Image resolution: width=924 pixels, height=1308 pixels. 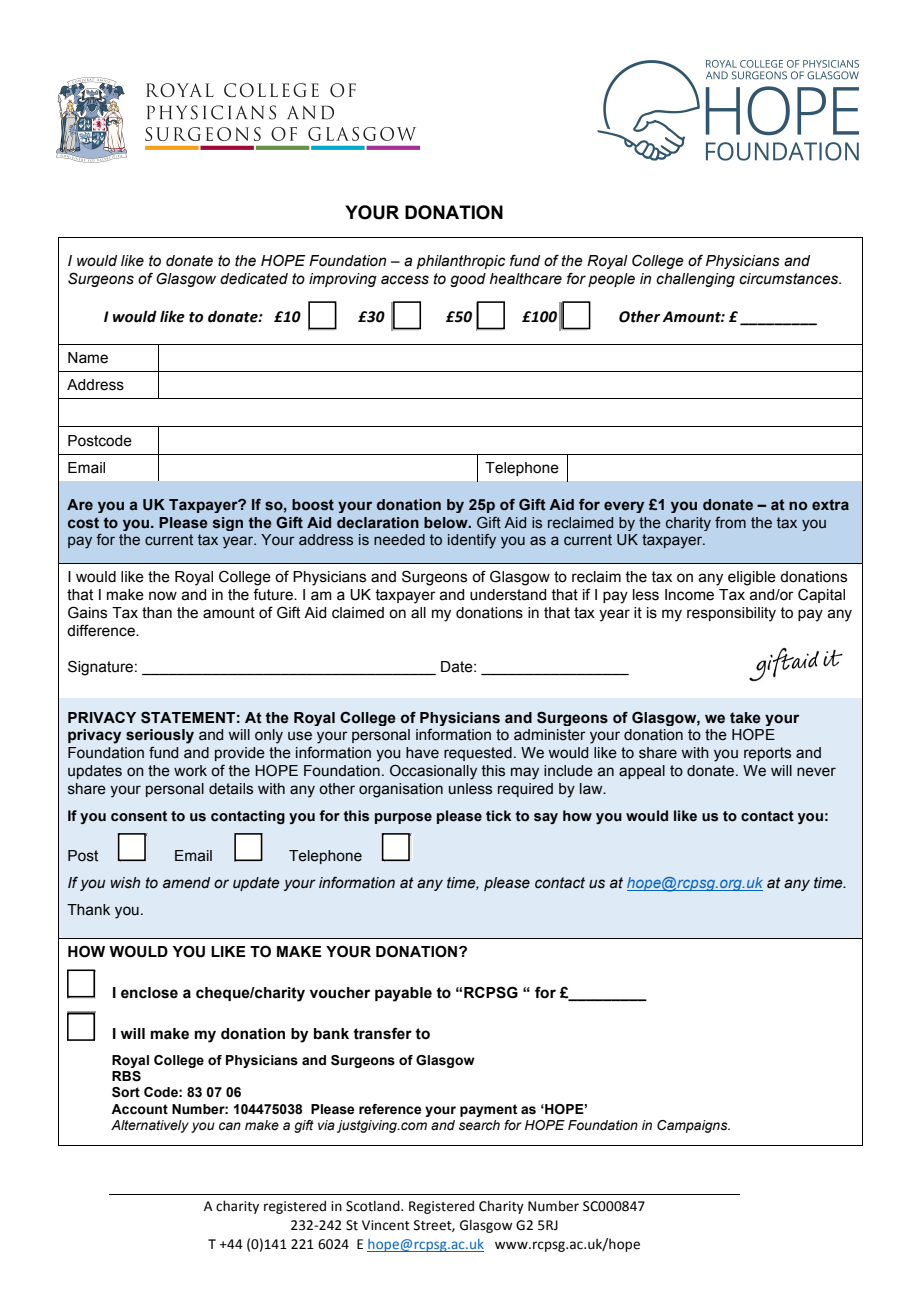 I want to click on Alternatively, so click(x=150, y=1126).
